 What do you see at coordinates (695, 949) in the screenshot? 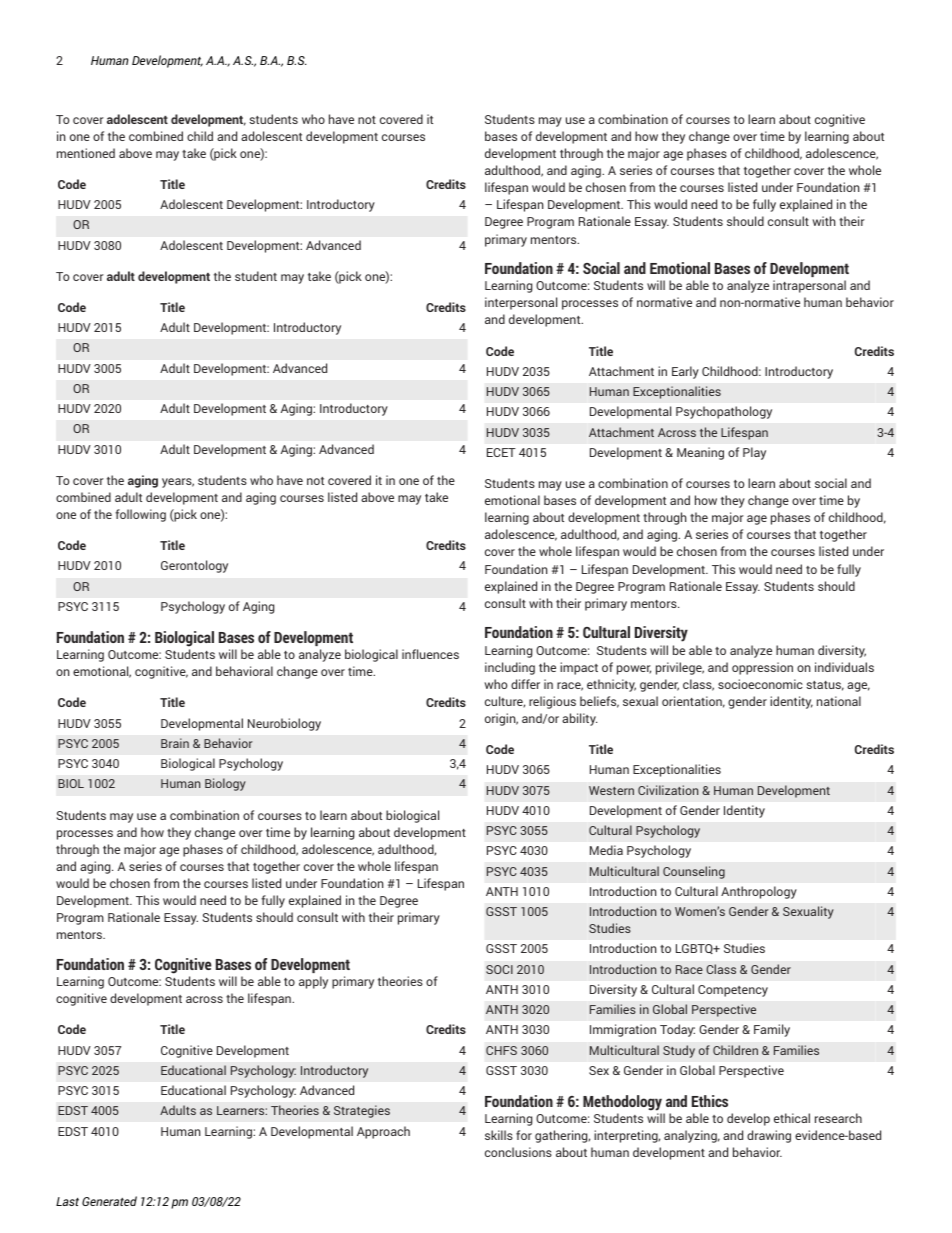
I see `LGBTQ` at bounding box center [695, 949].
